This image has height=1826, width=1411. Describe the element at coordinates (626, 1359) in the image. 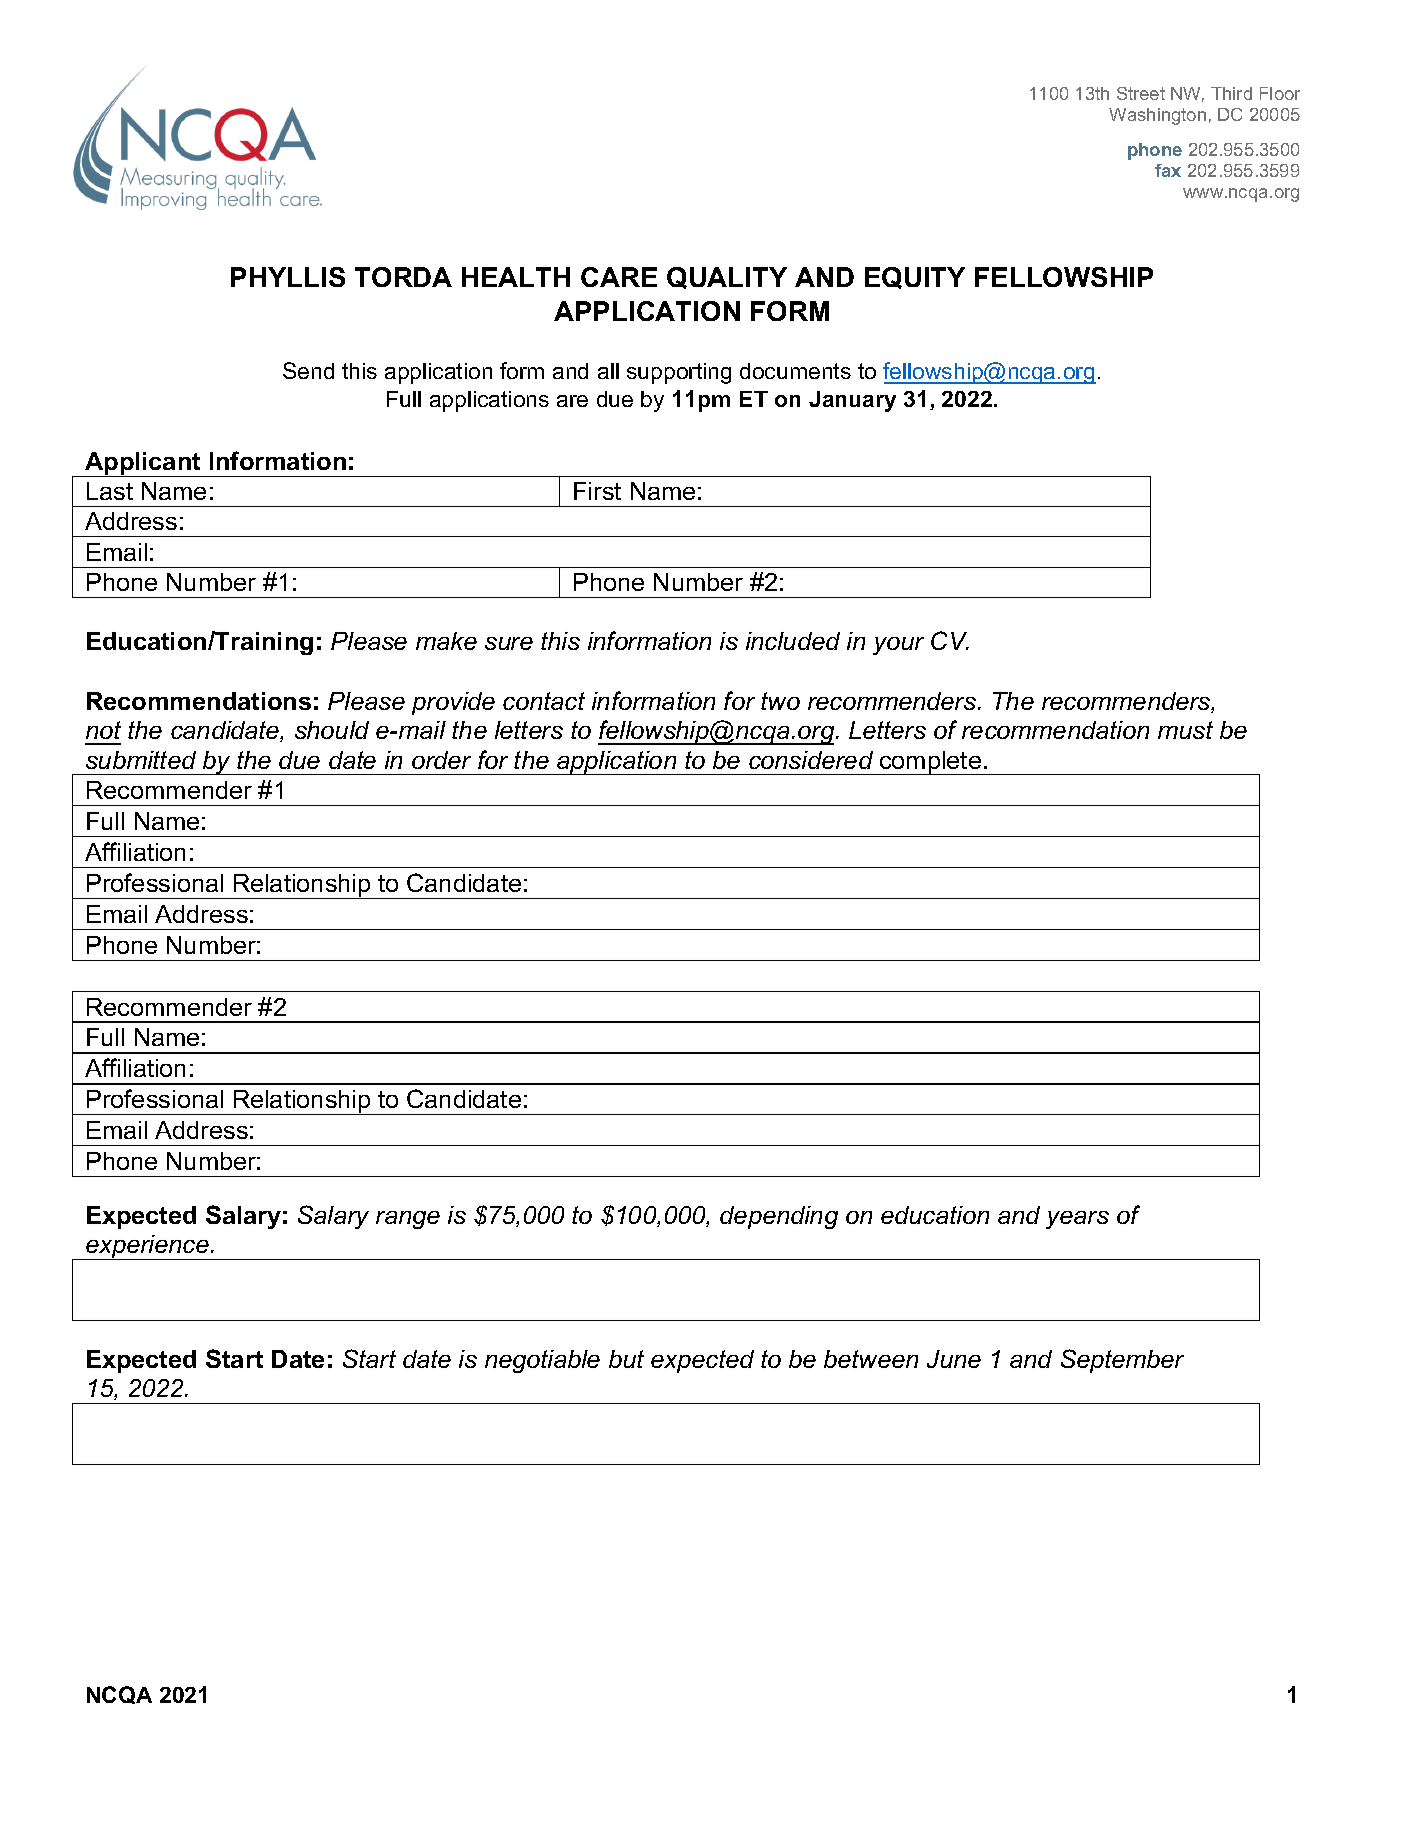

I see `but` at that location.
